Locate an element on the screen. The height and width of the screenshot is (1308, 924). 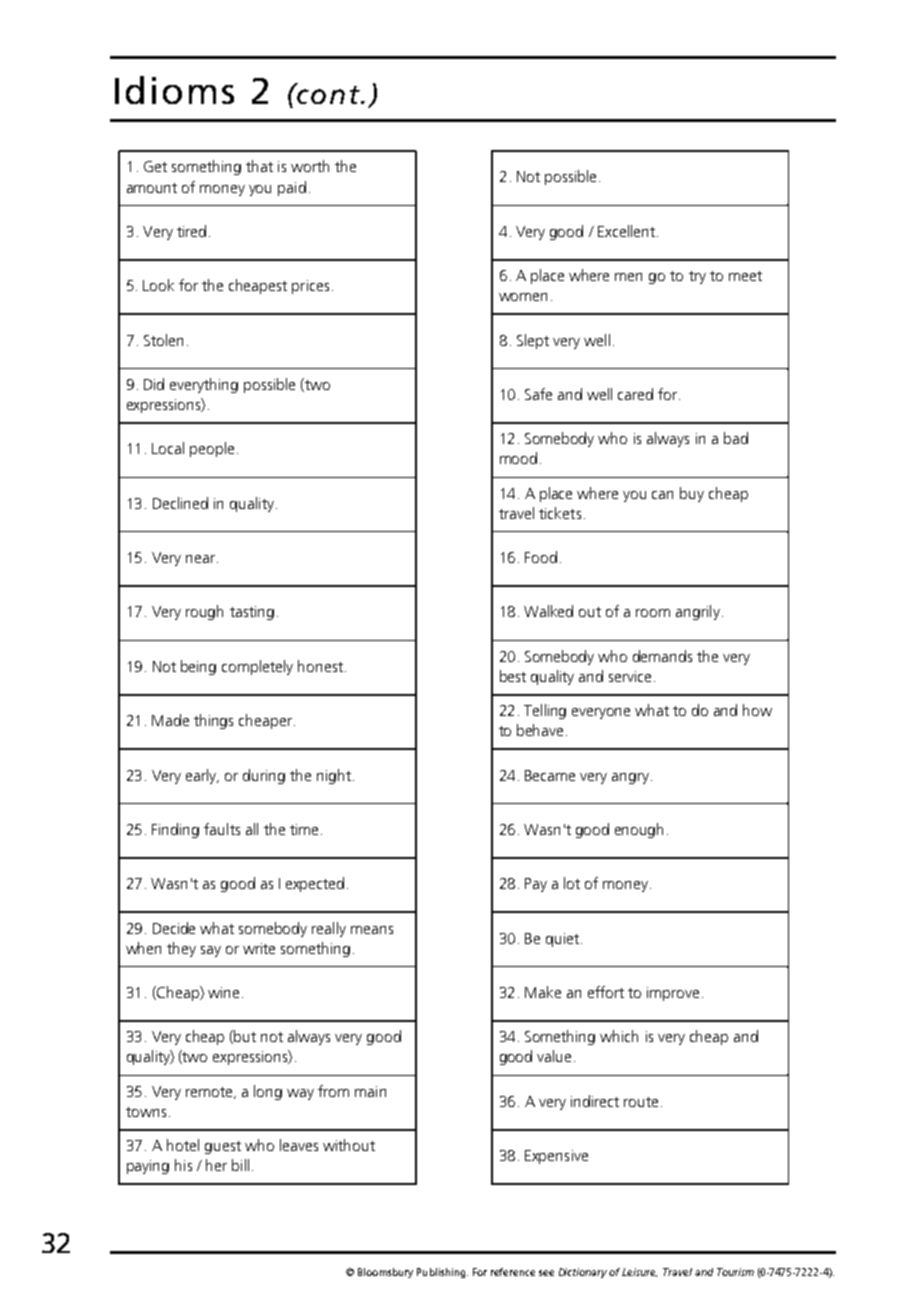
Slept is located at coordinates (533, 341).
